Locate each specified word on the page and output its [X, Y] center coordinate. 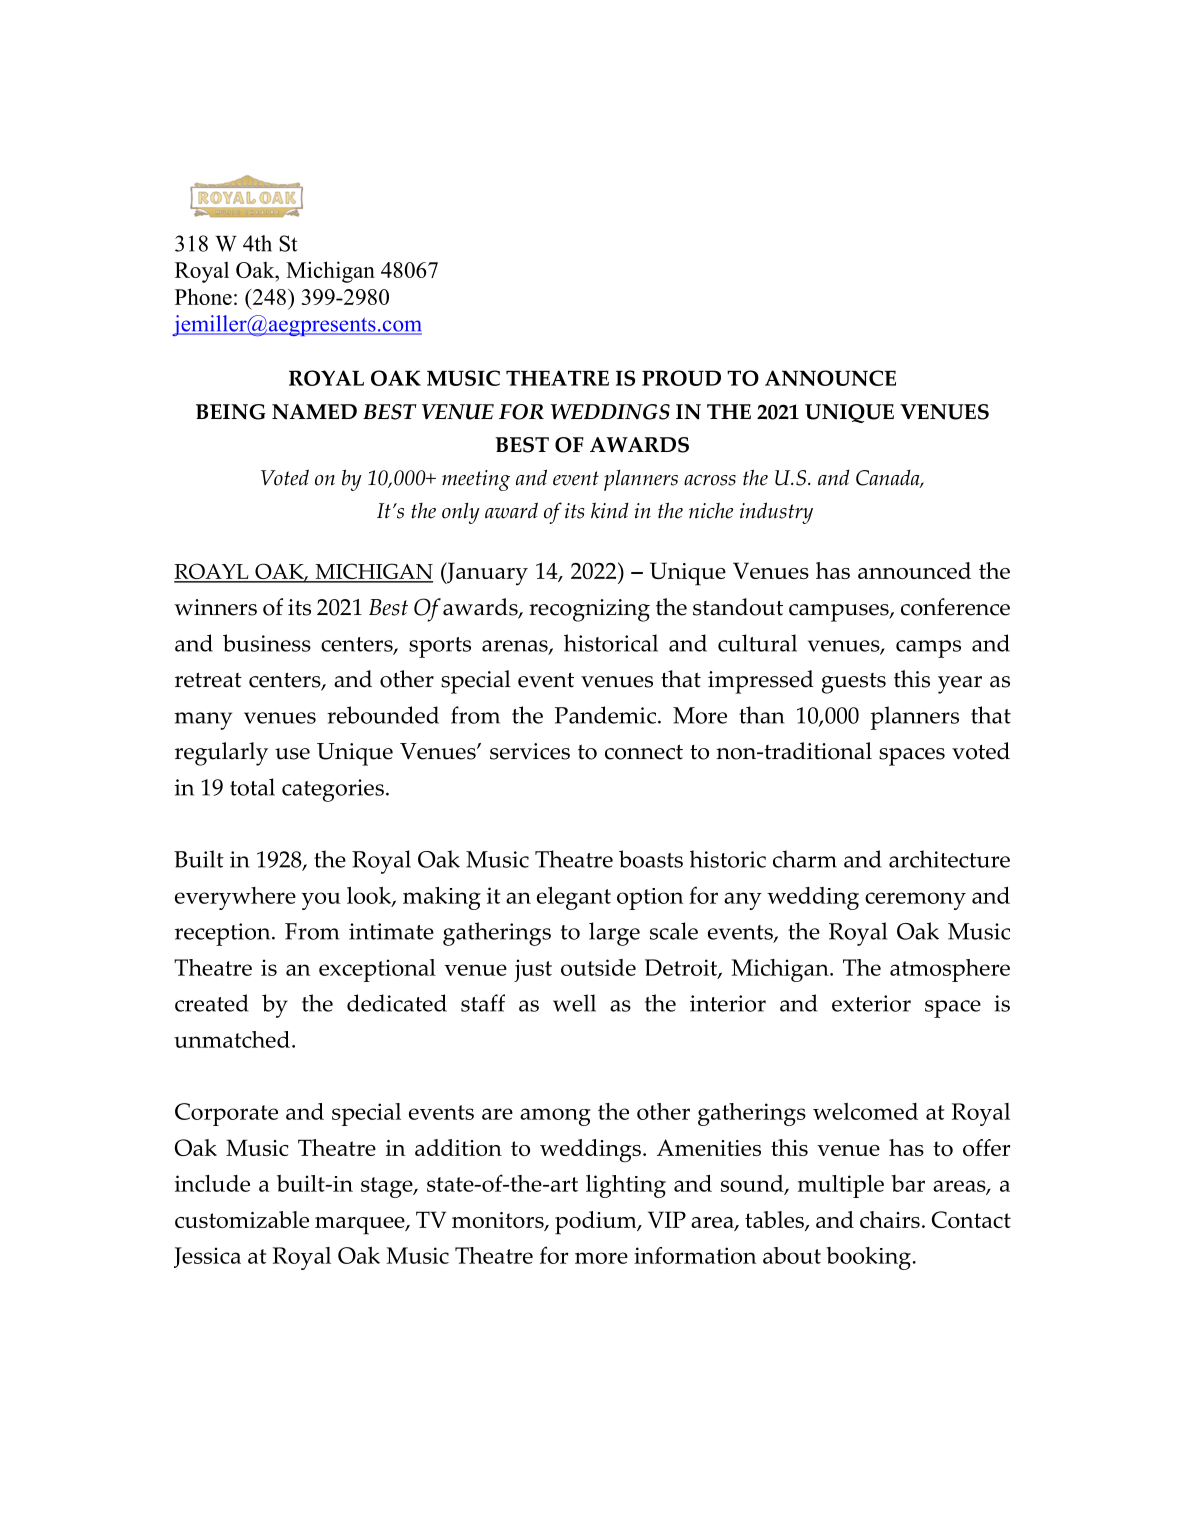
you [321, 901]
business [267, 643]
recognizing [589, 610]
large [614, 934]
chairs [890, 1219]
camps [928, 649]
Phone [203, 296]
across [710, 480]
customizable [242, 1219]
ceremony [915, 901]
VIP [667, 1219]
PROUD [681, 378]
